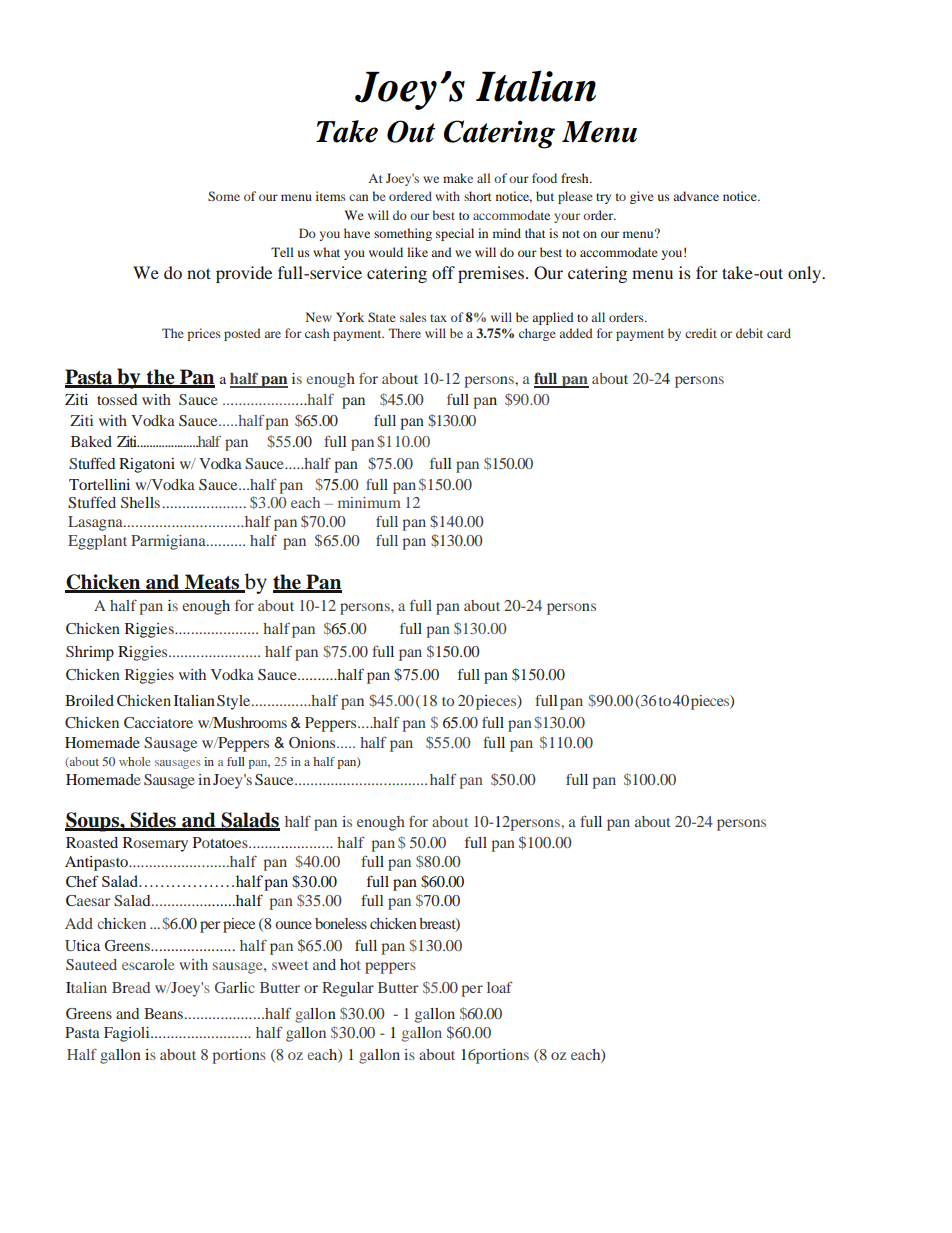  Describe the element at coordinates (341, 923) in the page. I see `boneless` at that location.
